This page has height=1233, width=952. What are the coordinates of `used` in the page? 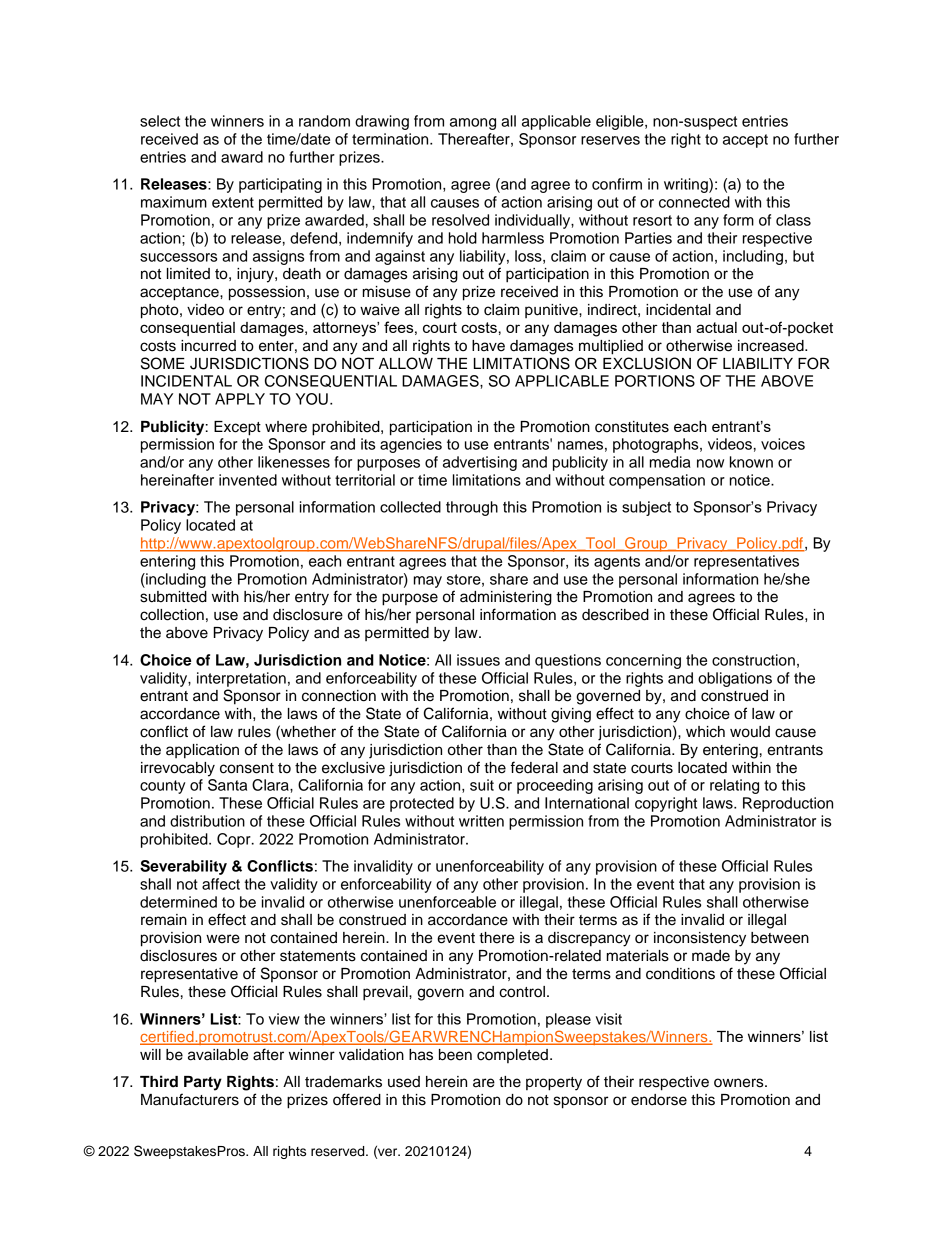 It's located at (404, 1082).
